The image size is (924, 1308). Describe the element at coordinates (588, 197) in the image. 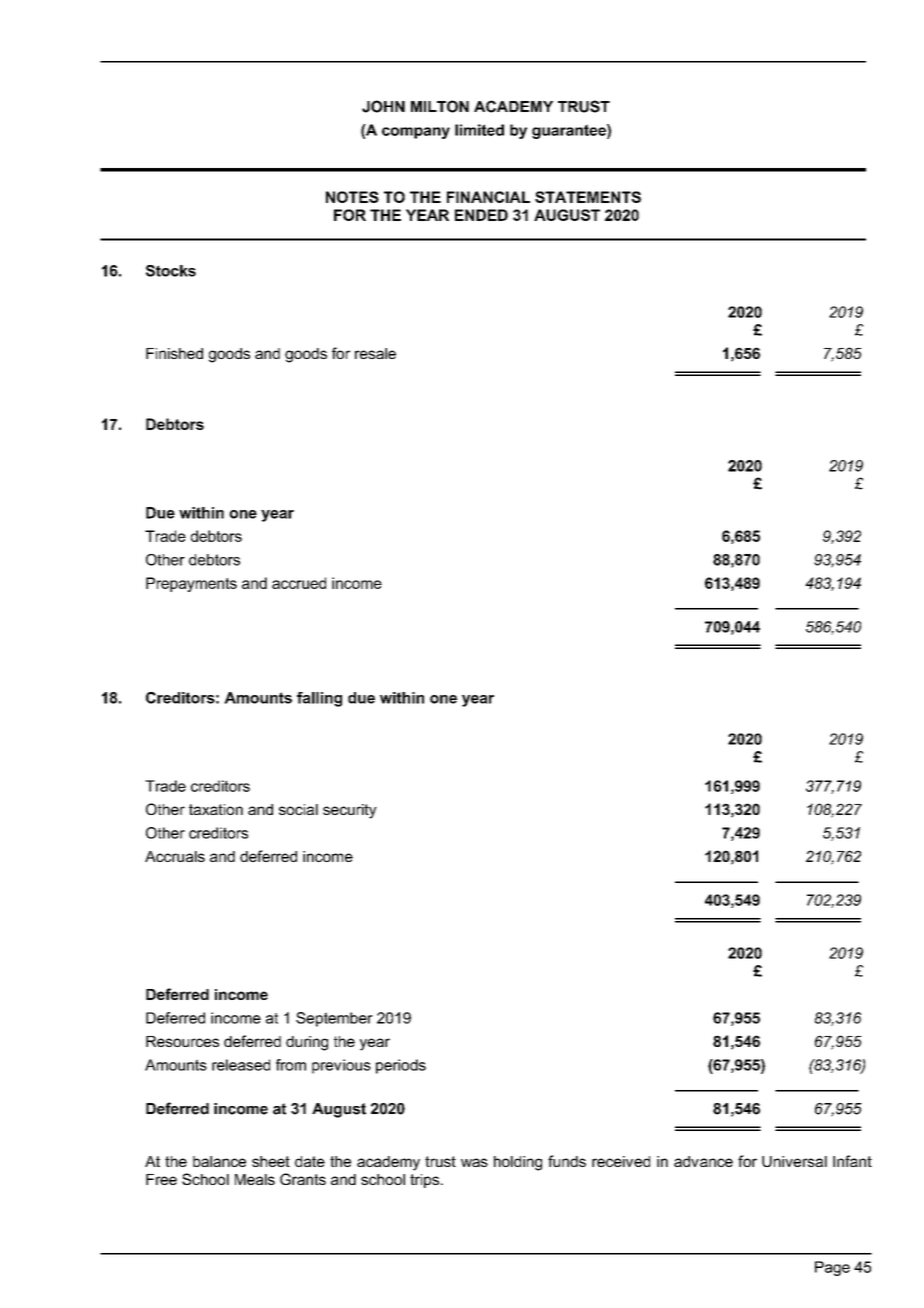

I see `STATEMENTS` at that location.
